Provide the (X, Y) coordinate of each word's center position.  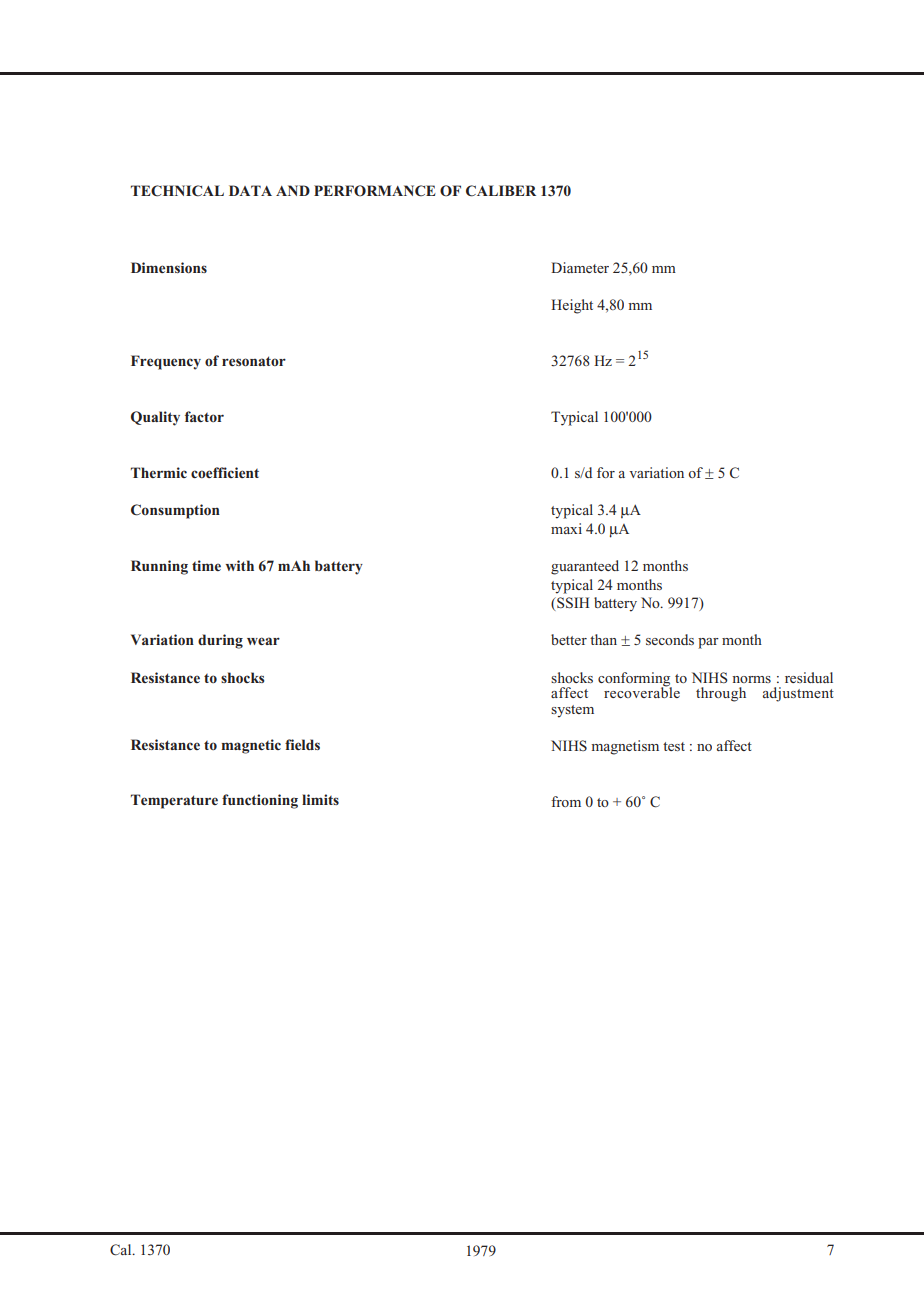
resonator (254, 361)
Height (572, 306)
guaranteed (585, 567)
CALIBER (501, 191)
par (708, 643)
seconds (670, 639)
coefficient (225, 472)
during (220, 641)
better (569, 639)
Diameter (580, 267)
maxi (566, 528)
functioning (260, 801)
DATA (250, 190)
